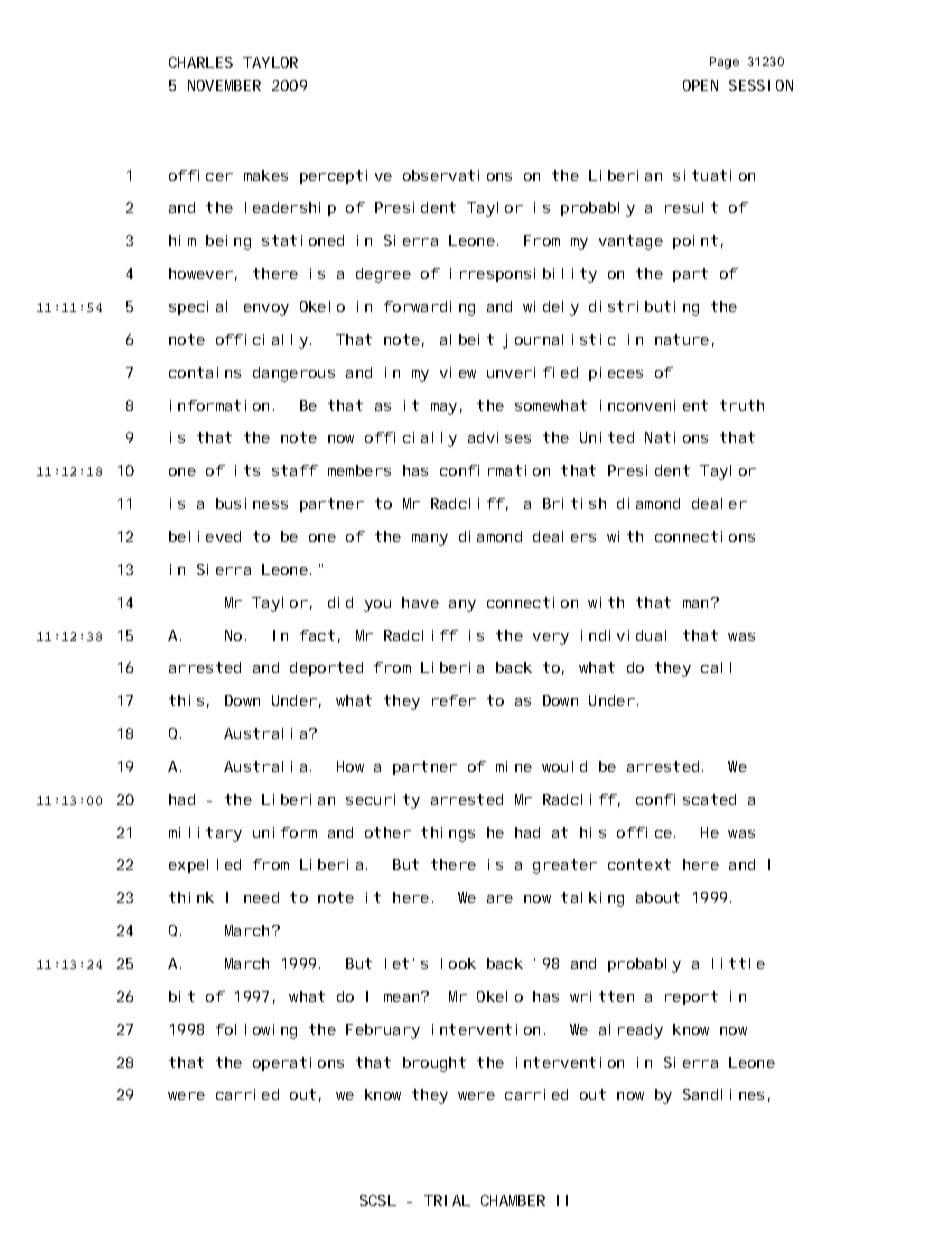 This screenshot has height=1233, width=952. I want to click on Page, so click(724, 63).
